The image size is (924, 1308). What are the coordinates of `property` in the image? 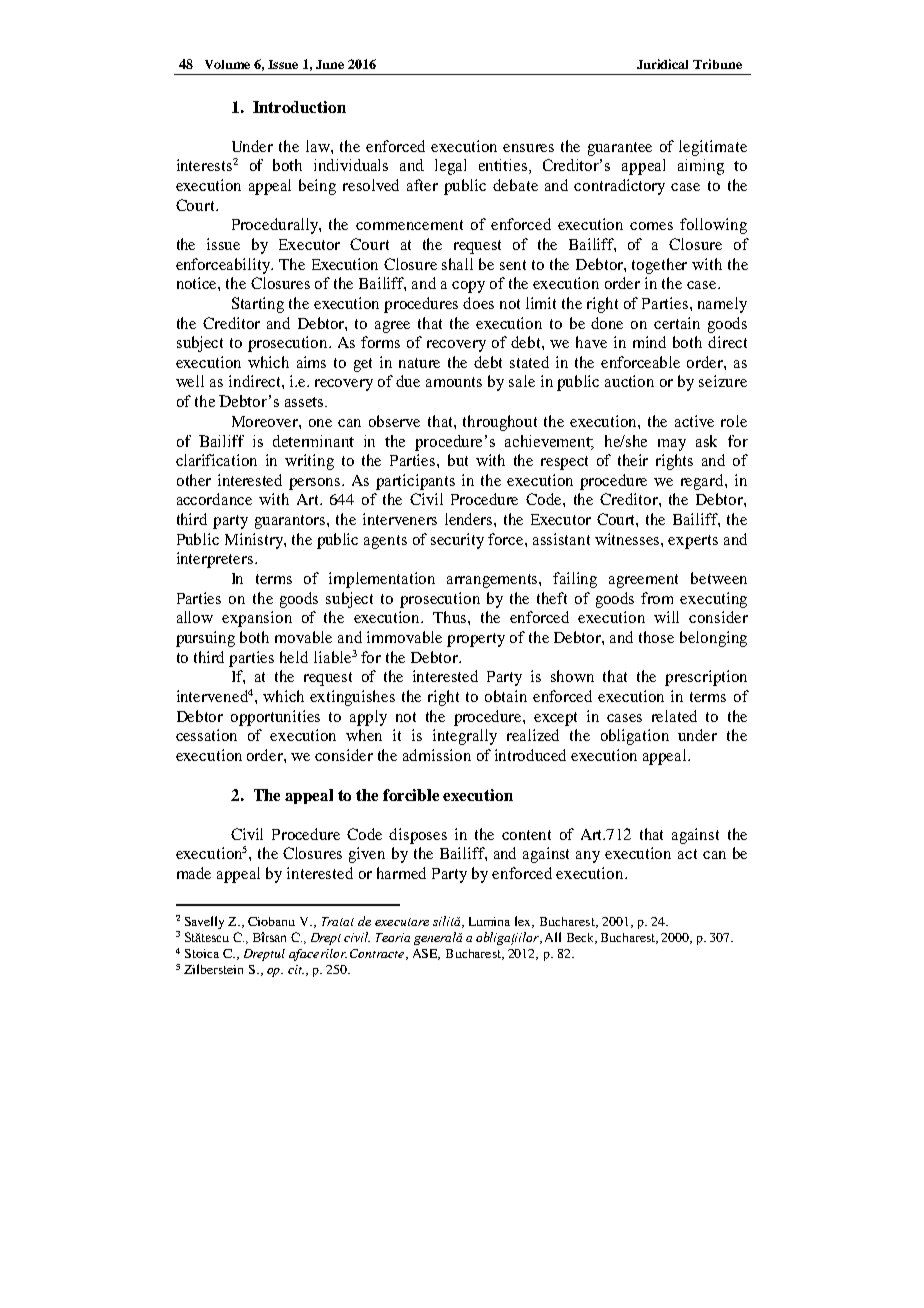 It's located at (476, 640).
